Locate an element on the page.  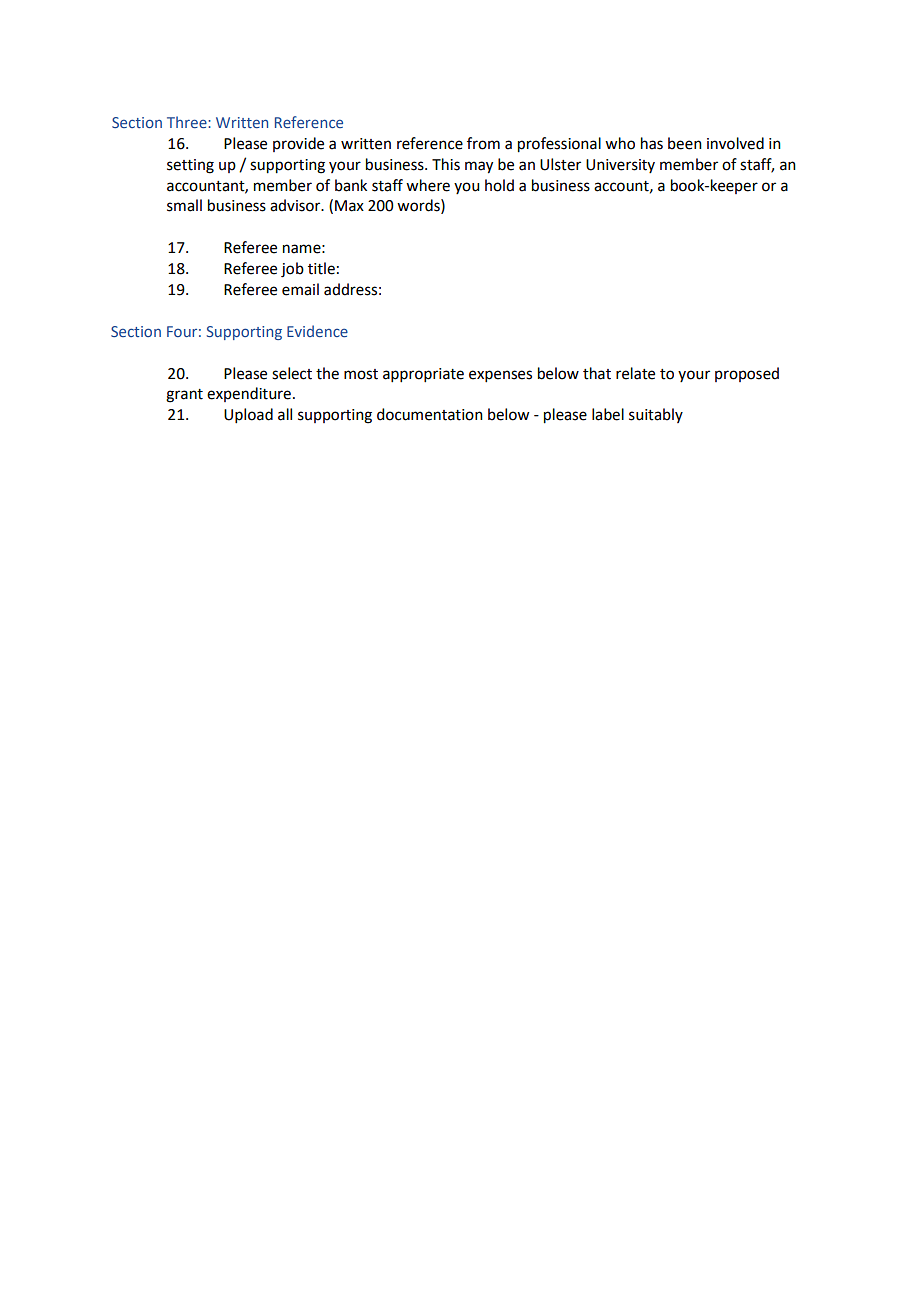
relate is located at coordinates (635, 373).
